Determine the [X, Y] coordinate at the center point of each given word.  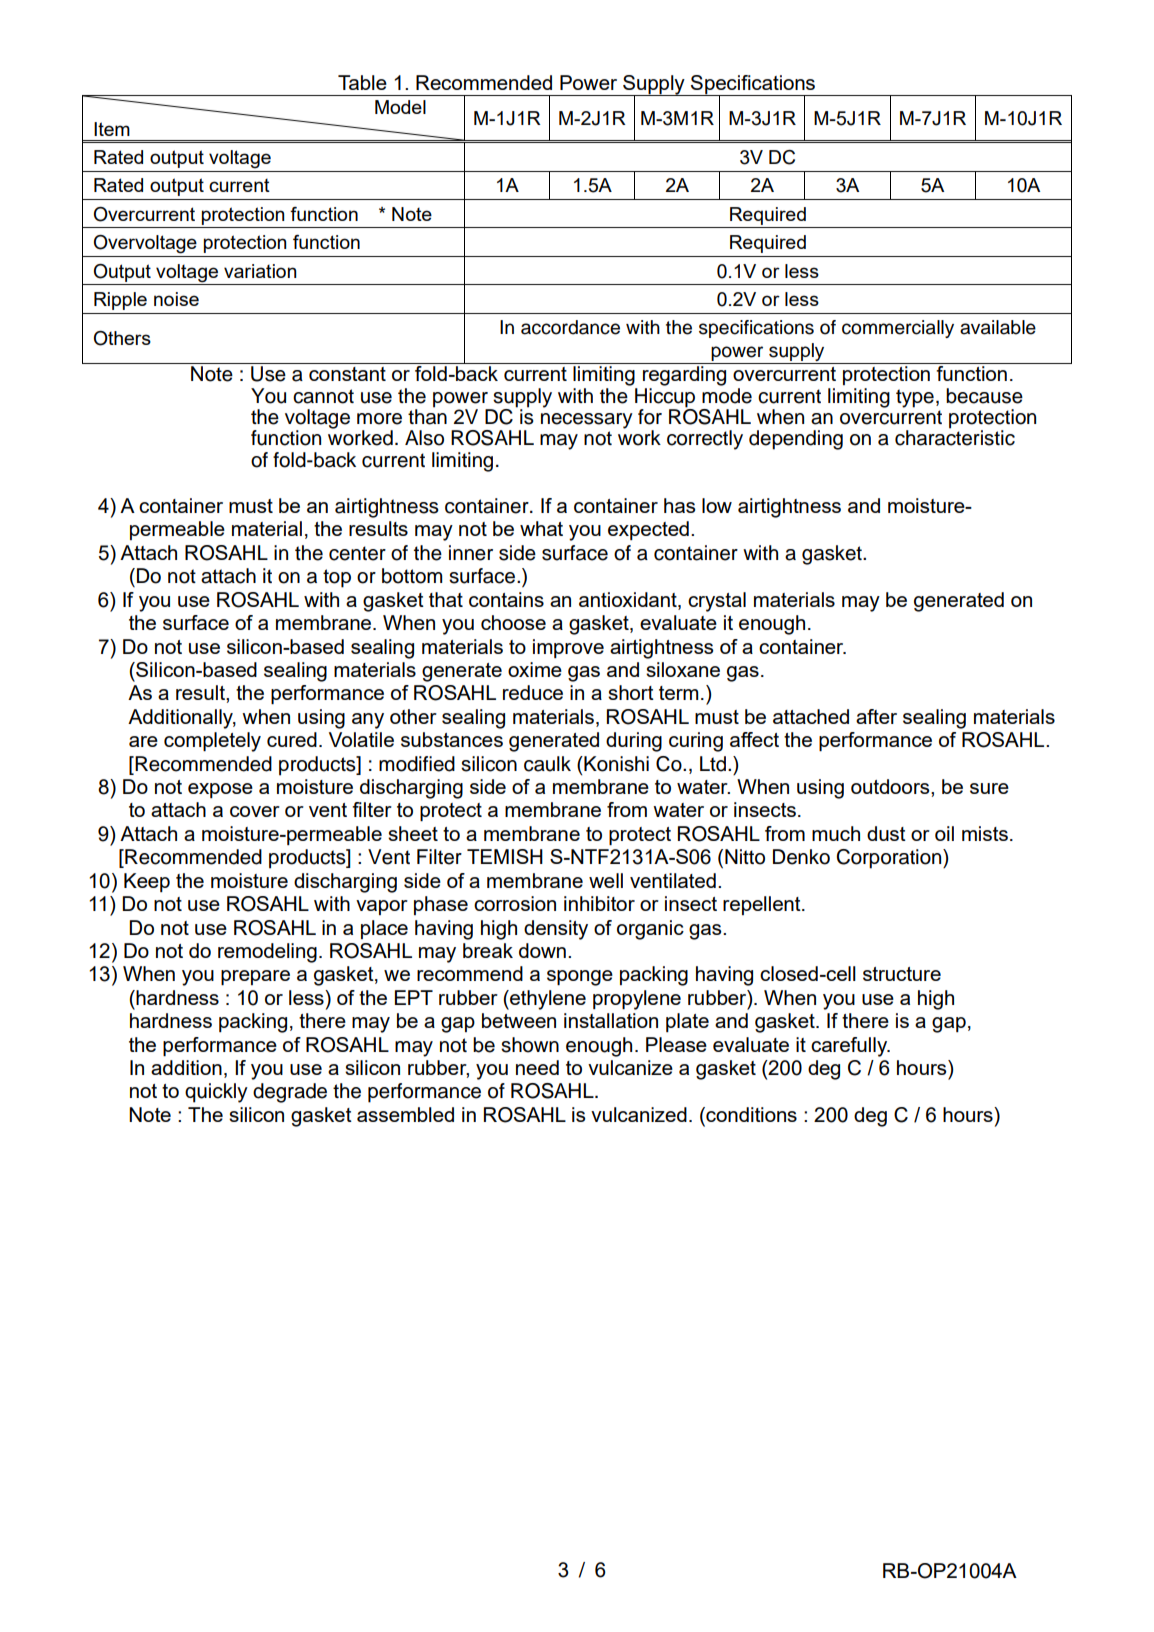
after [876, 716]
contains [506, 599]
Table [362, 82]
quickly [216, 1093]
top [337, 578]
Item [112, 129]
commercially [898, 329]
